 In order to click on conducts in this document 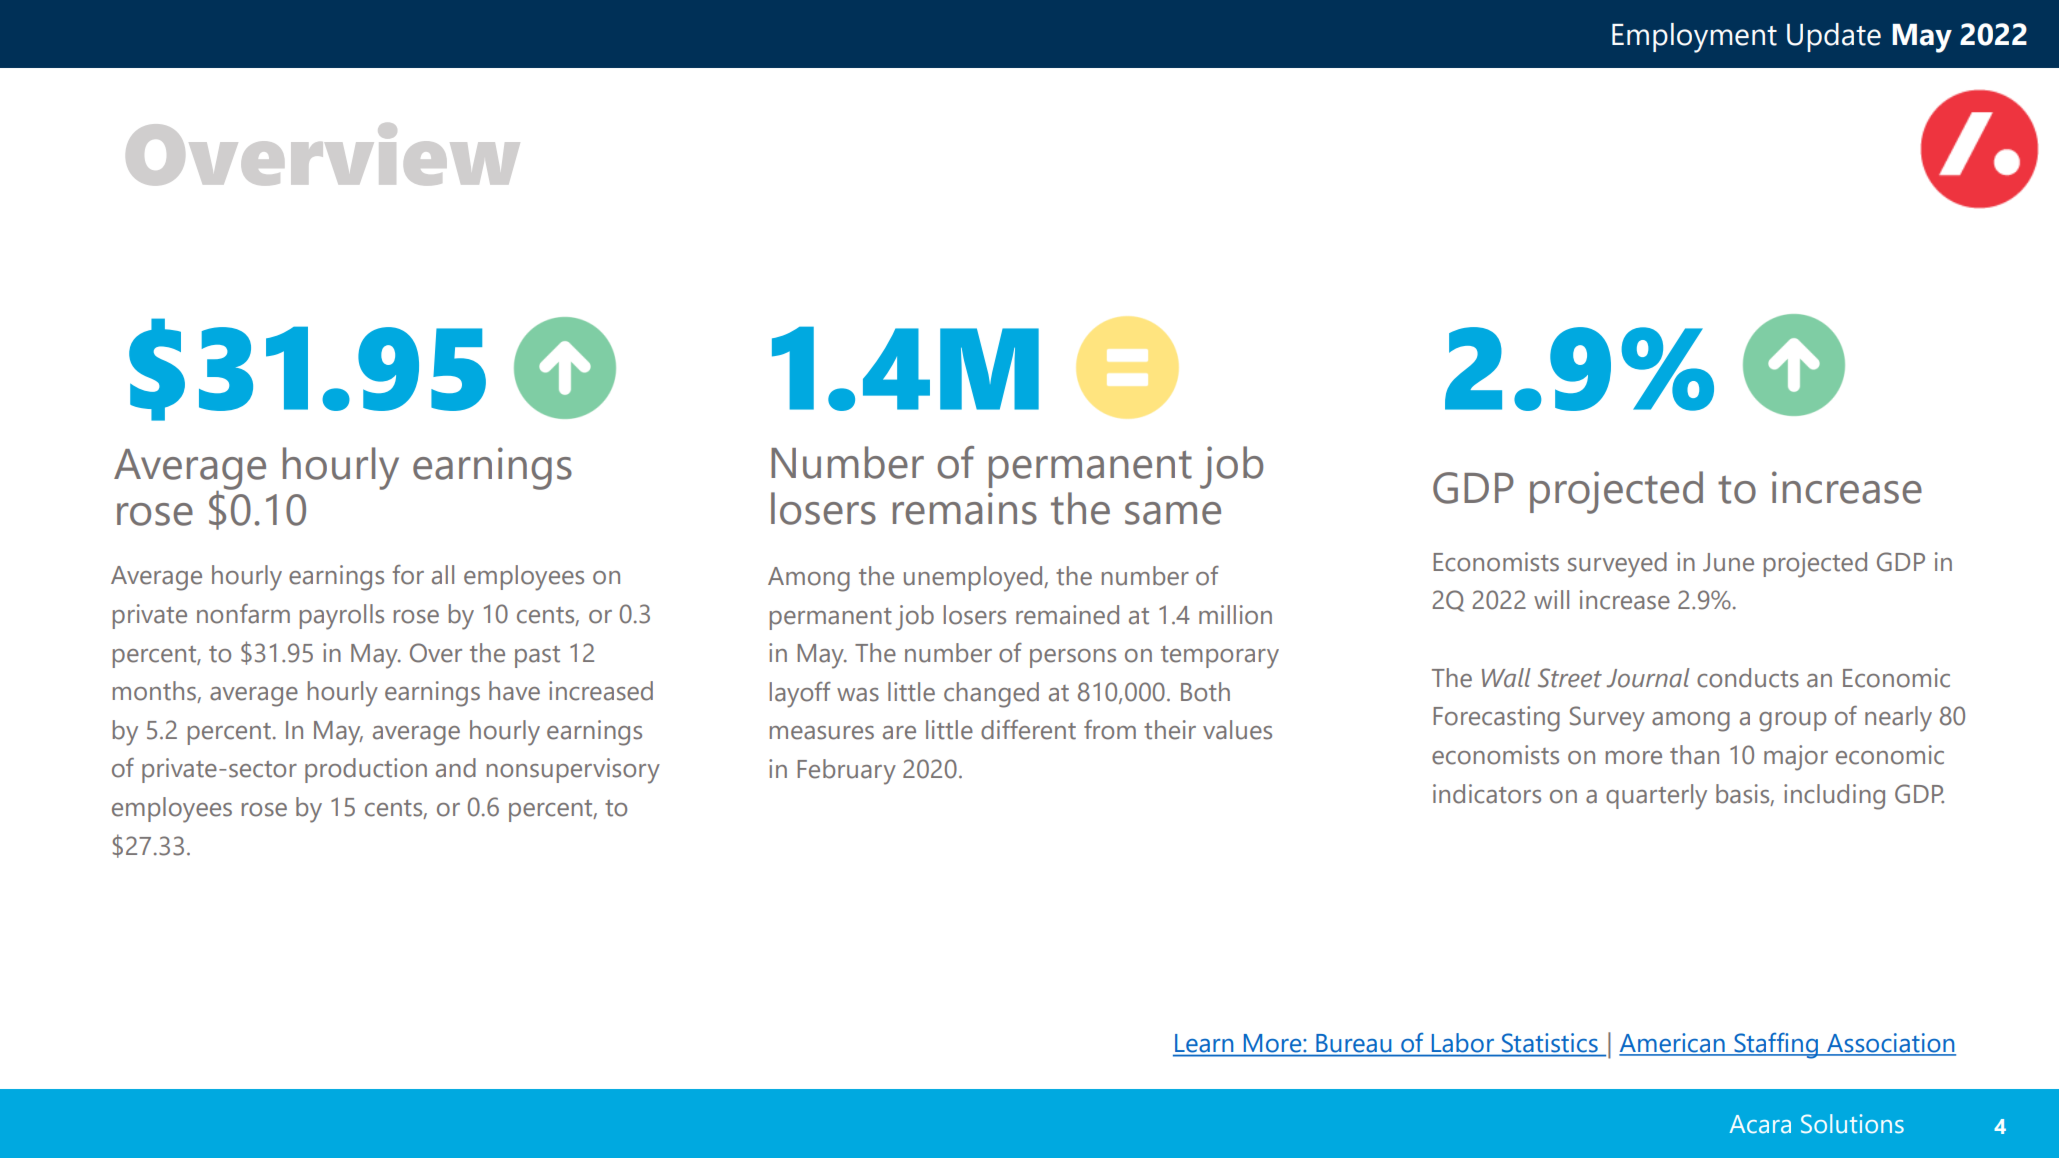, I will do `click(1748, 678)`.
